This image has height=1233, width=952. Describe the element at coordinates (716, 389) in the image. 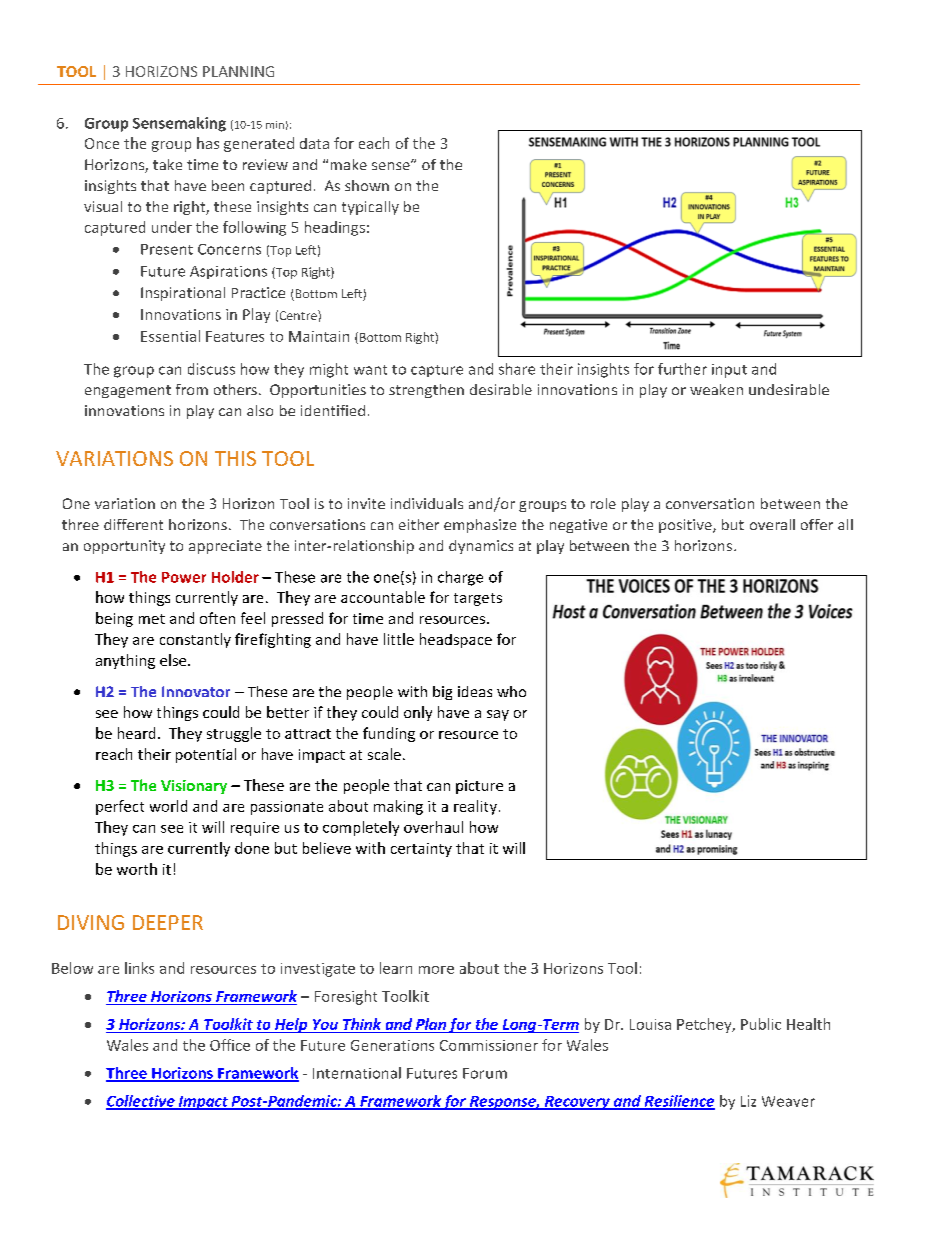

I see `weaken` at that location.
